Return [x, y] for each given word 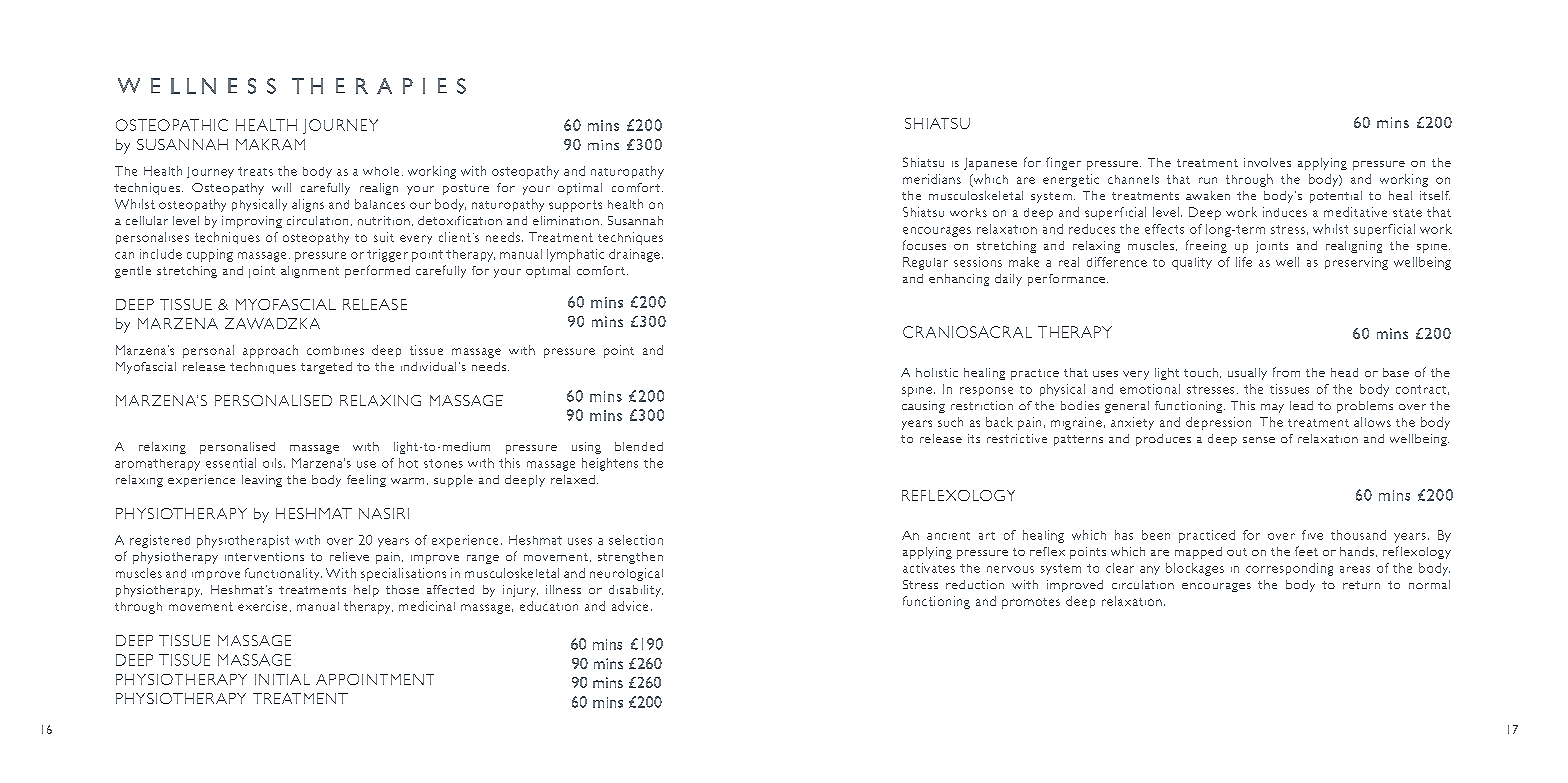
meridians [932, 179]
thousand [1358, 535]
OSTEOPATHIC [172, 125]
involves [1267, 162]
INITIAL [282, 679]
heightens [610, 464]
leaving [262, 481]
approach [270, 351]
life [1244, 262]
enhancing [959, 280]
